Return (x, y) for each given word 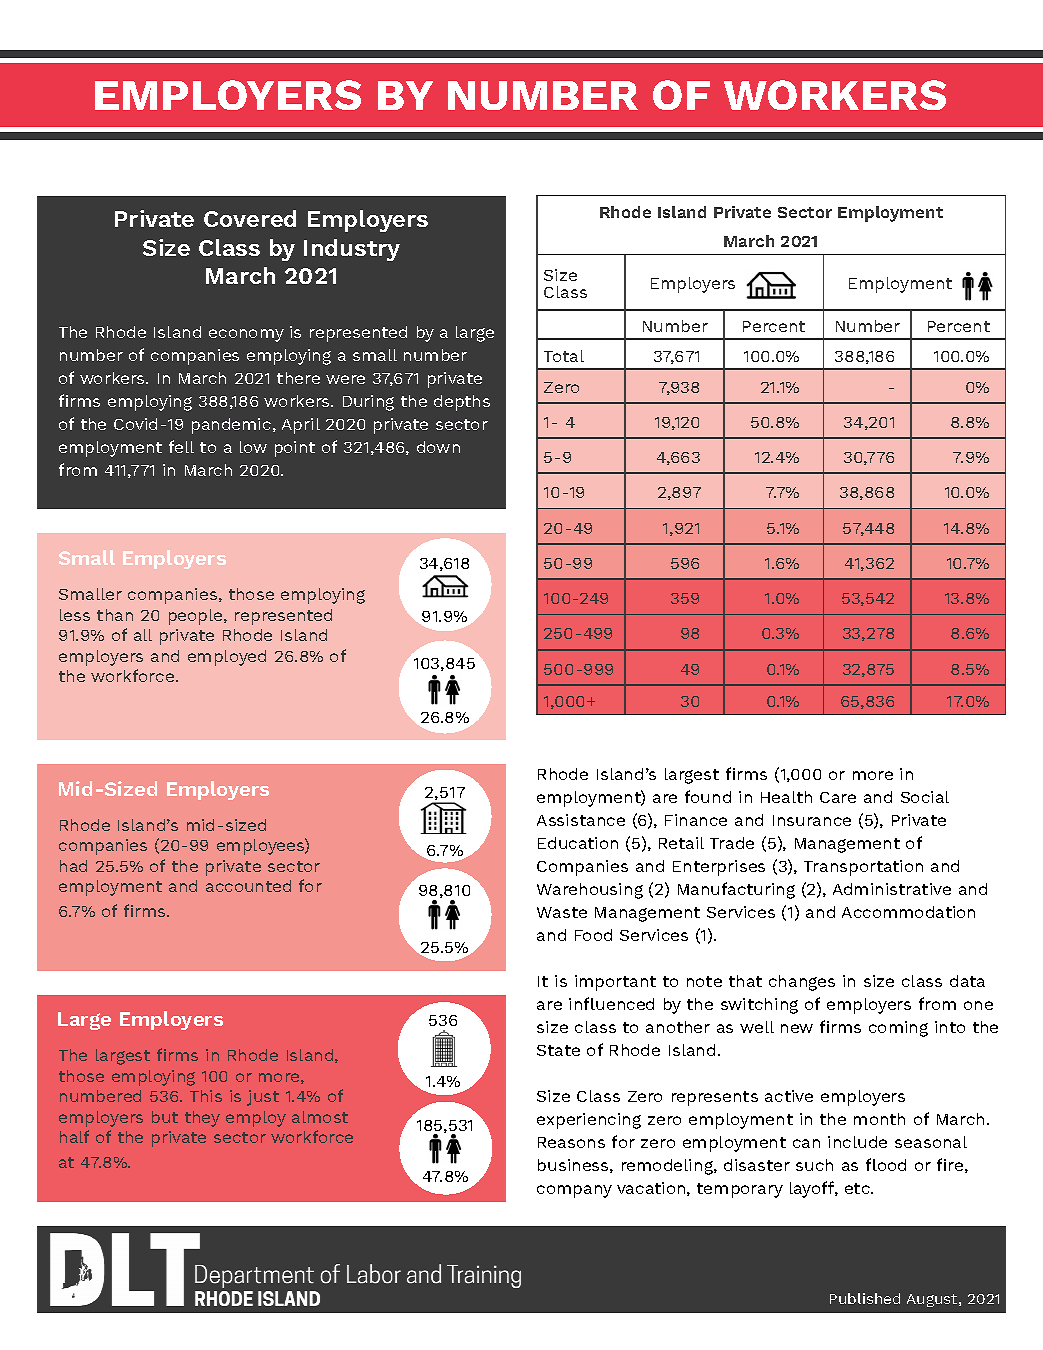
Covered (250, 218)
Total (564, 356)
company (574, 1191)
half (74, 1136)
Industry (352, 250)
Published (865, 1298)
